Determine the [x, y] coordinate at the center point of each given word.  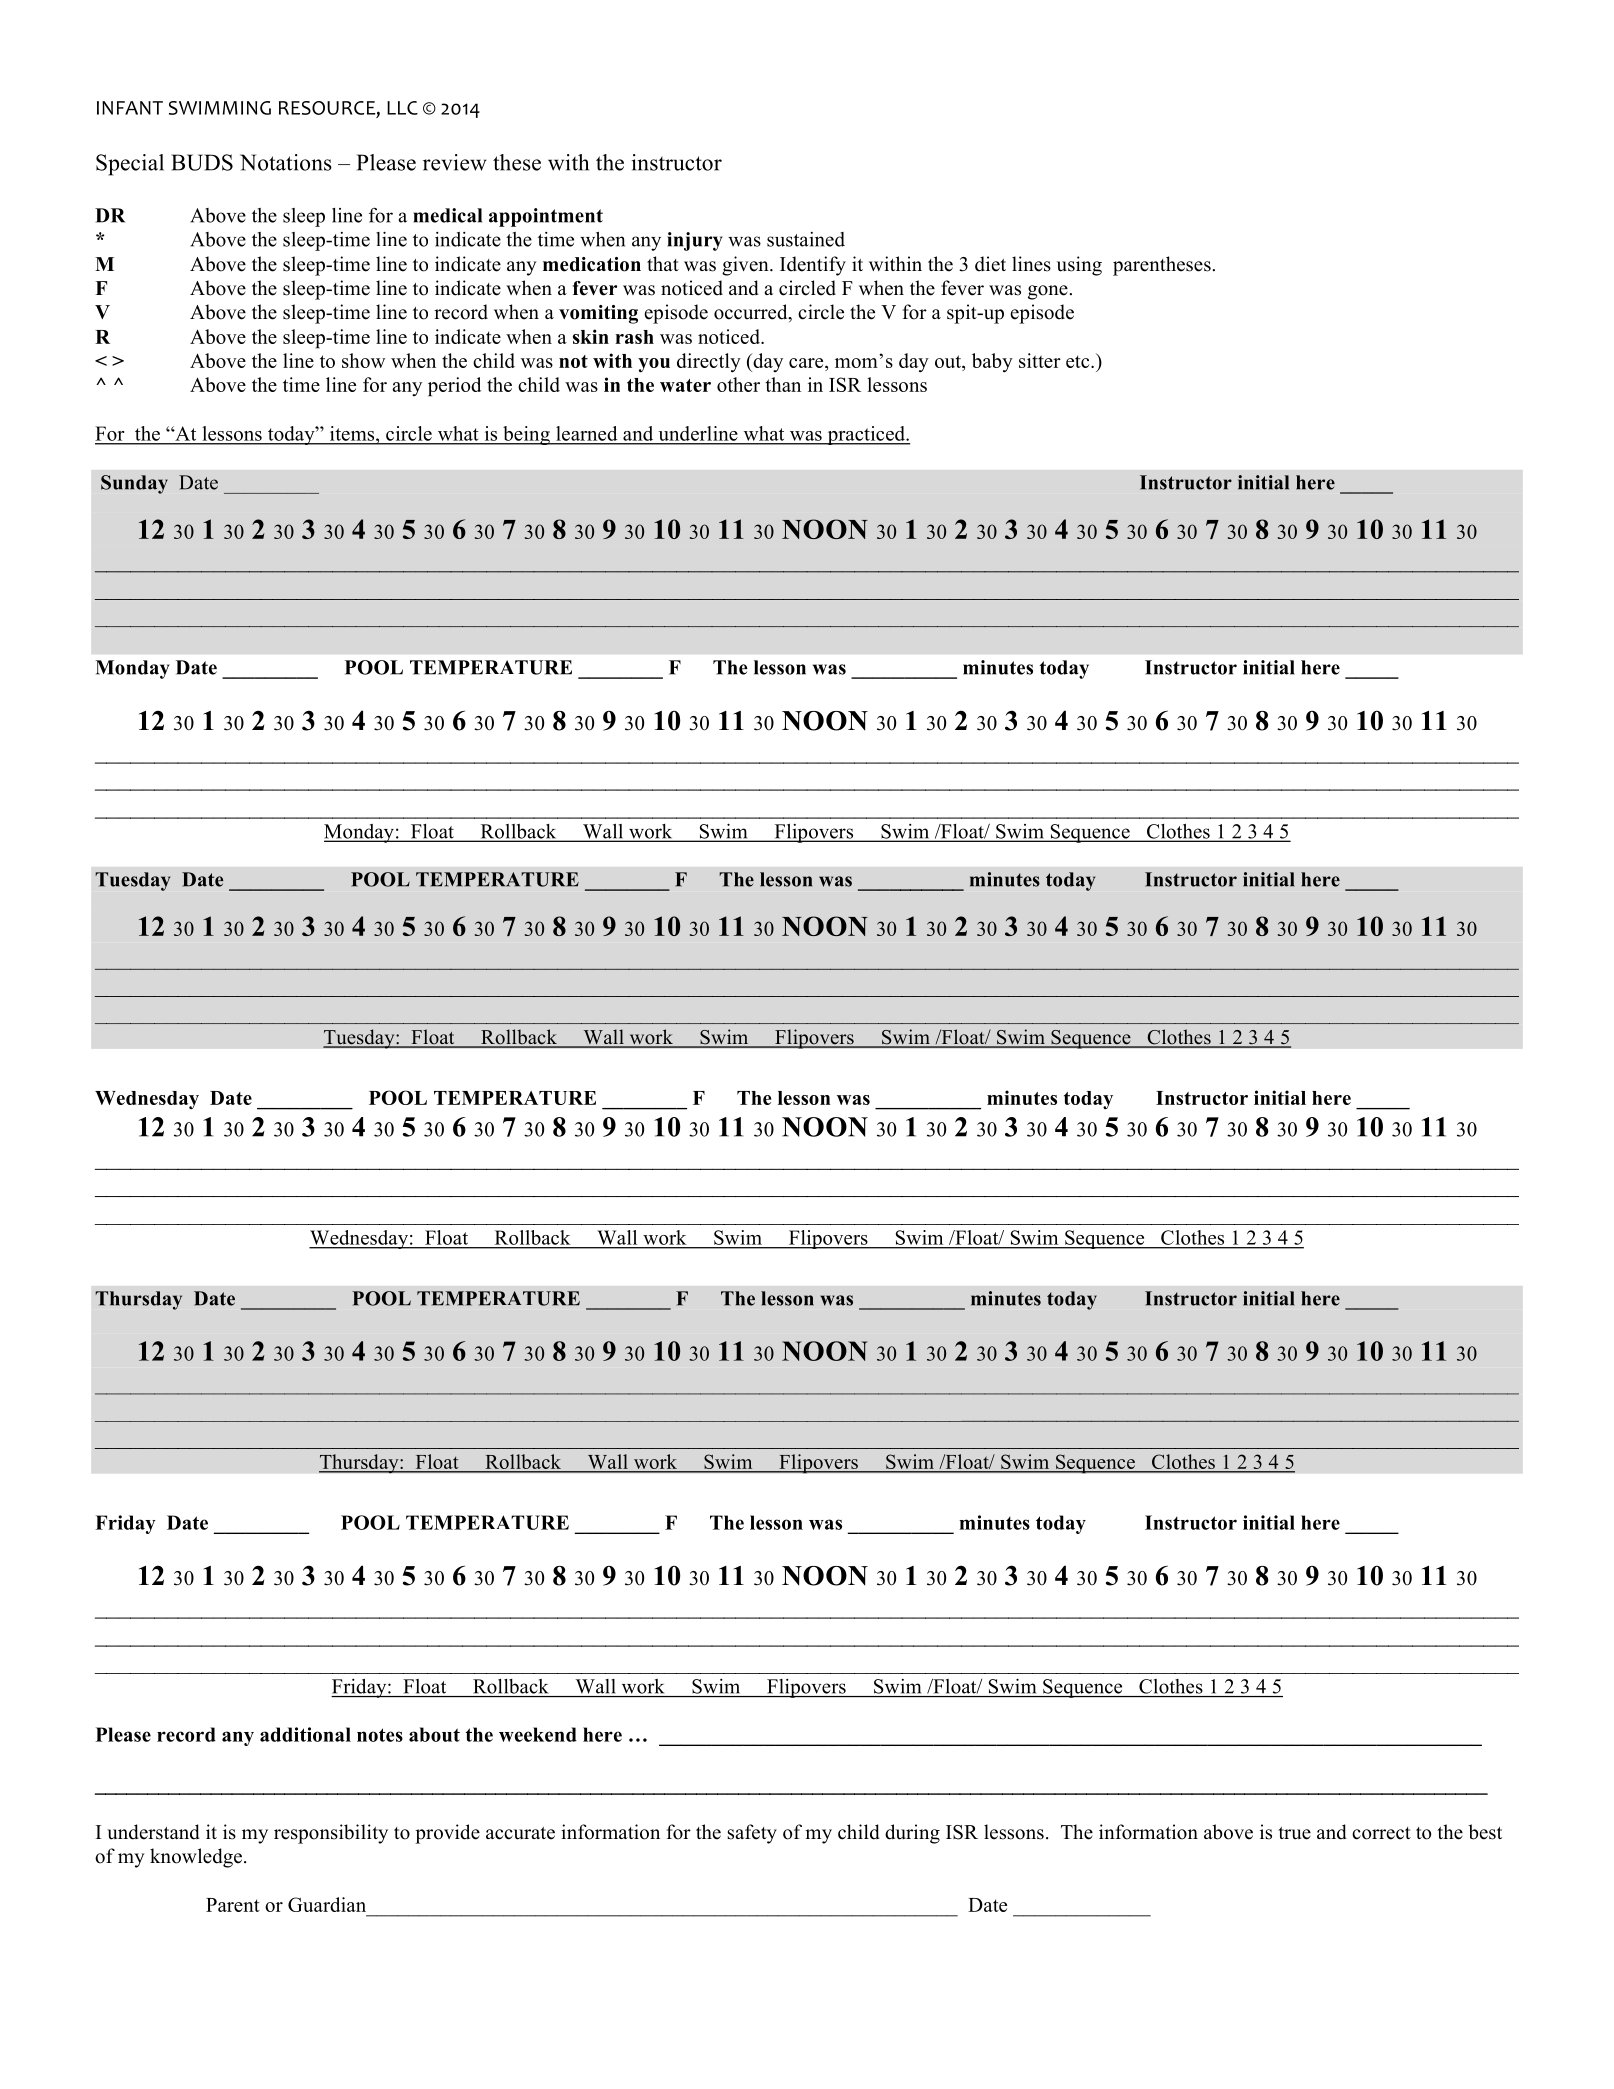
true [1294, 1833]
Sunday [134, 484]
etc [1079, 361]
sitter [1040, 360]
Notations [286, 162]
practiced [866, 435]
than [783, 384]
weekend [538, 1734]
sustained [806, 239]
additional [305, 1734]
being [526, 435]
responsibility [331, 1834]
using [1079, 266]
